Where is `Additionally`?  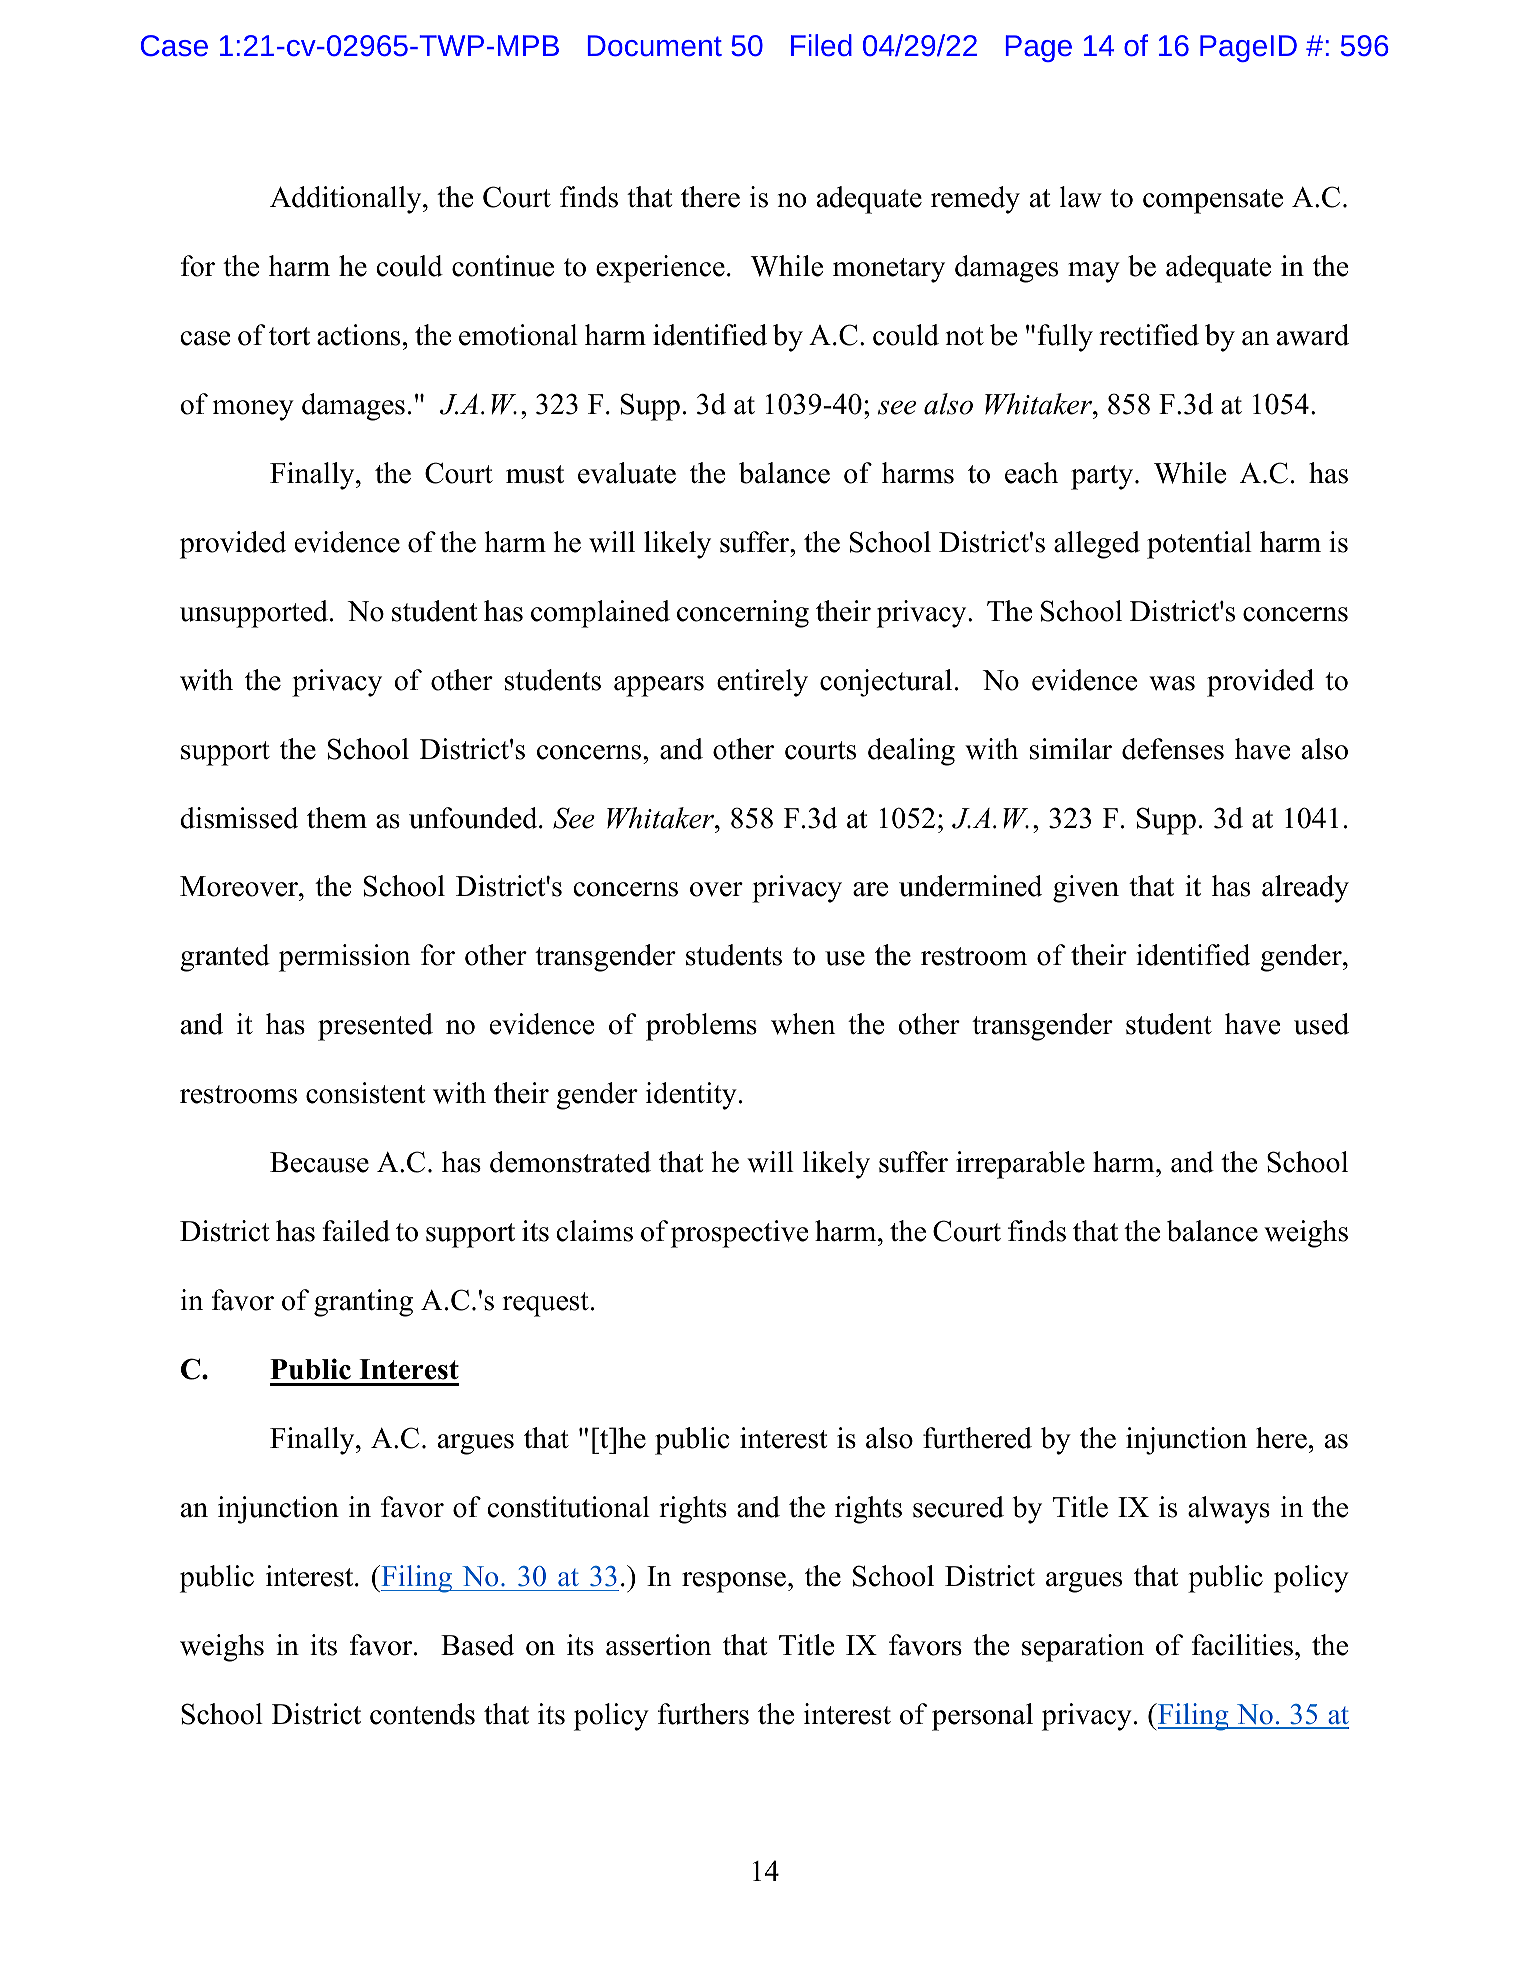 Additionally is located at coordinates (347, 200).
